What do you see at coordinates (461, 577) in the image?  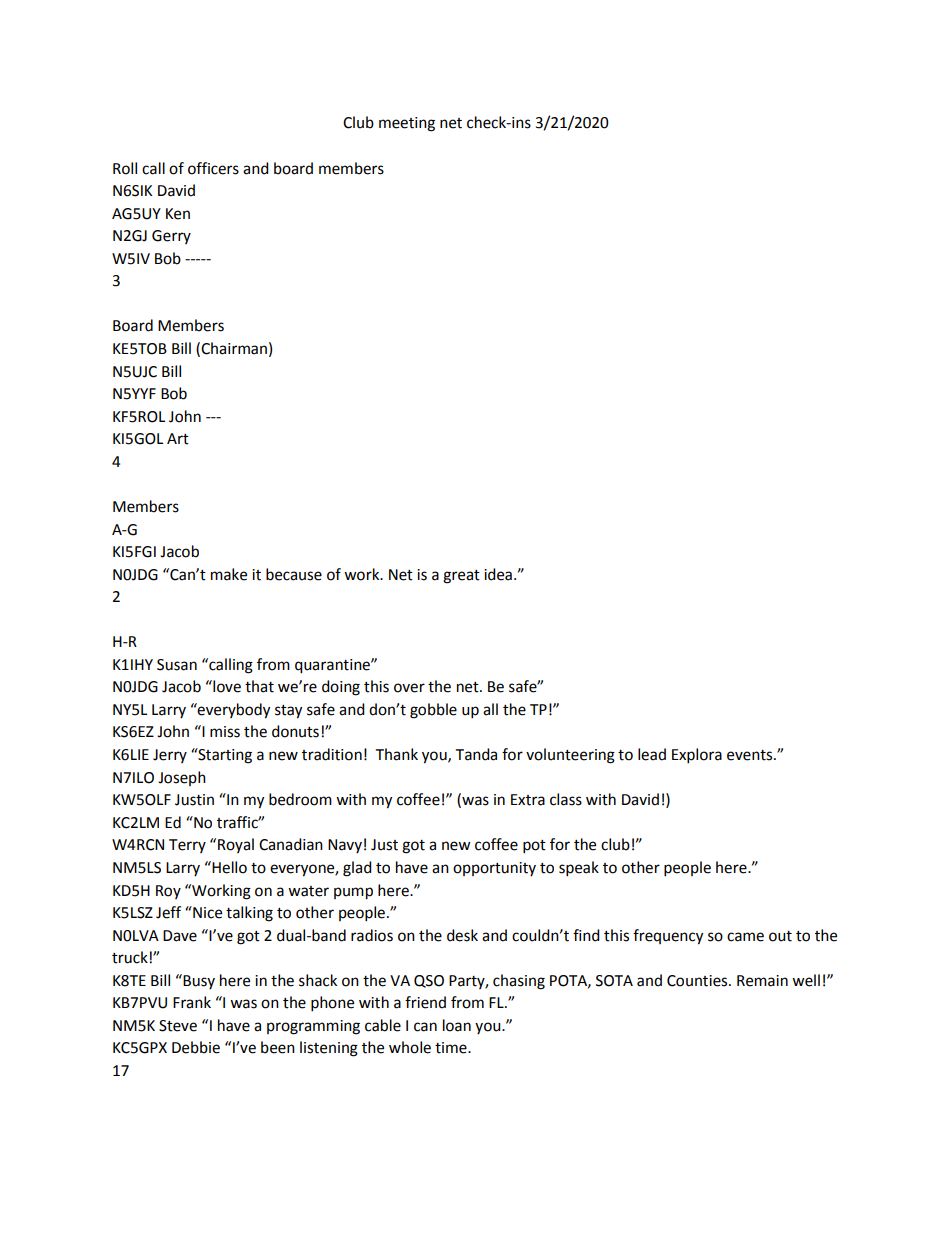 I see `great` at bounding box center [461, 577].
